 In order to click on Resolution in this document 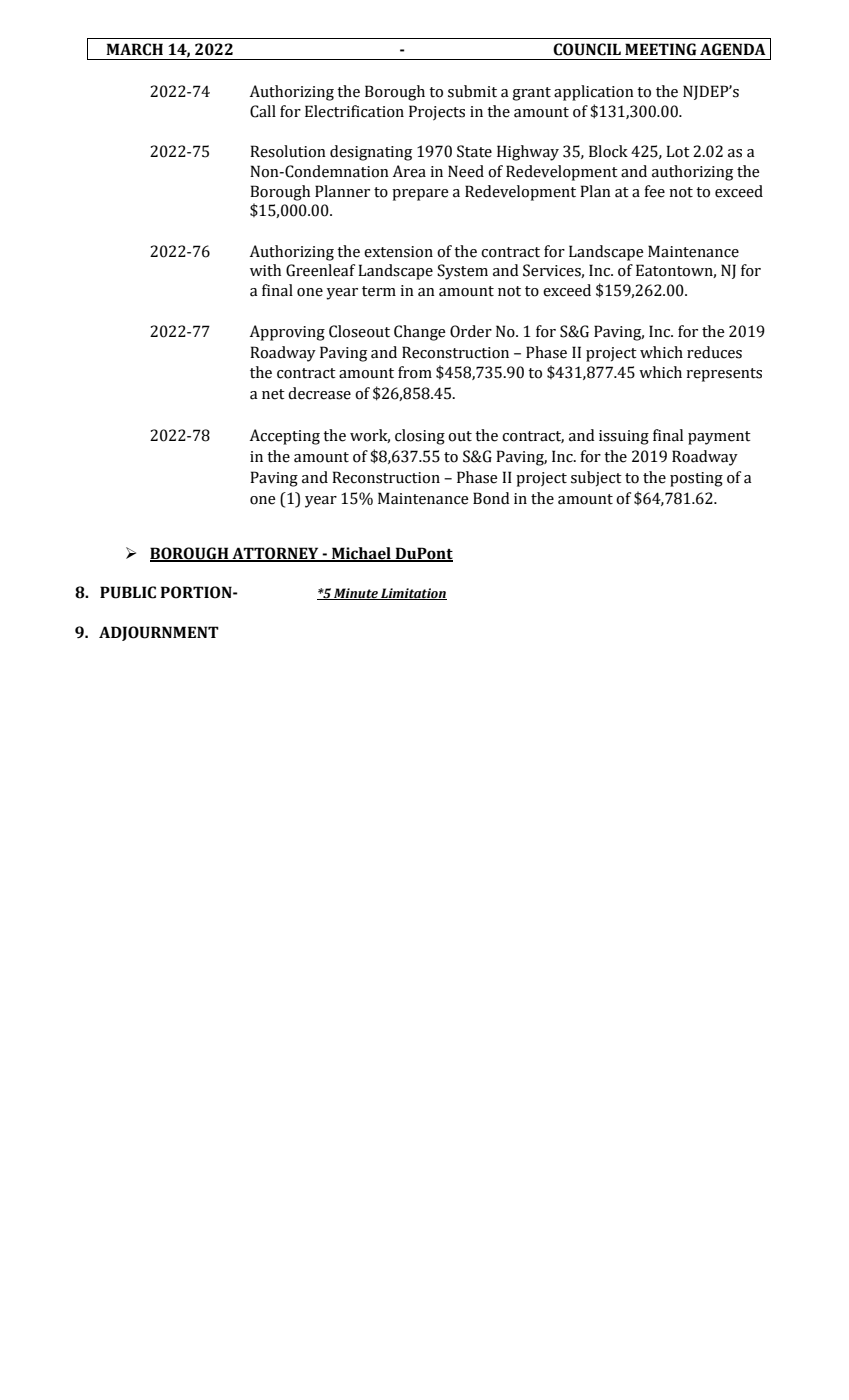, I will do `click(288, 151)`.
